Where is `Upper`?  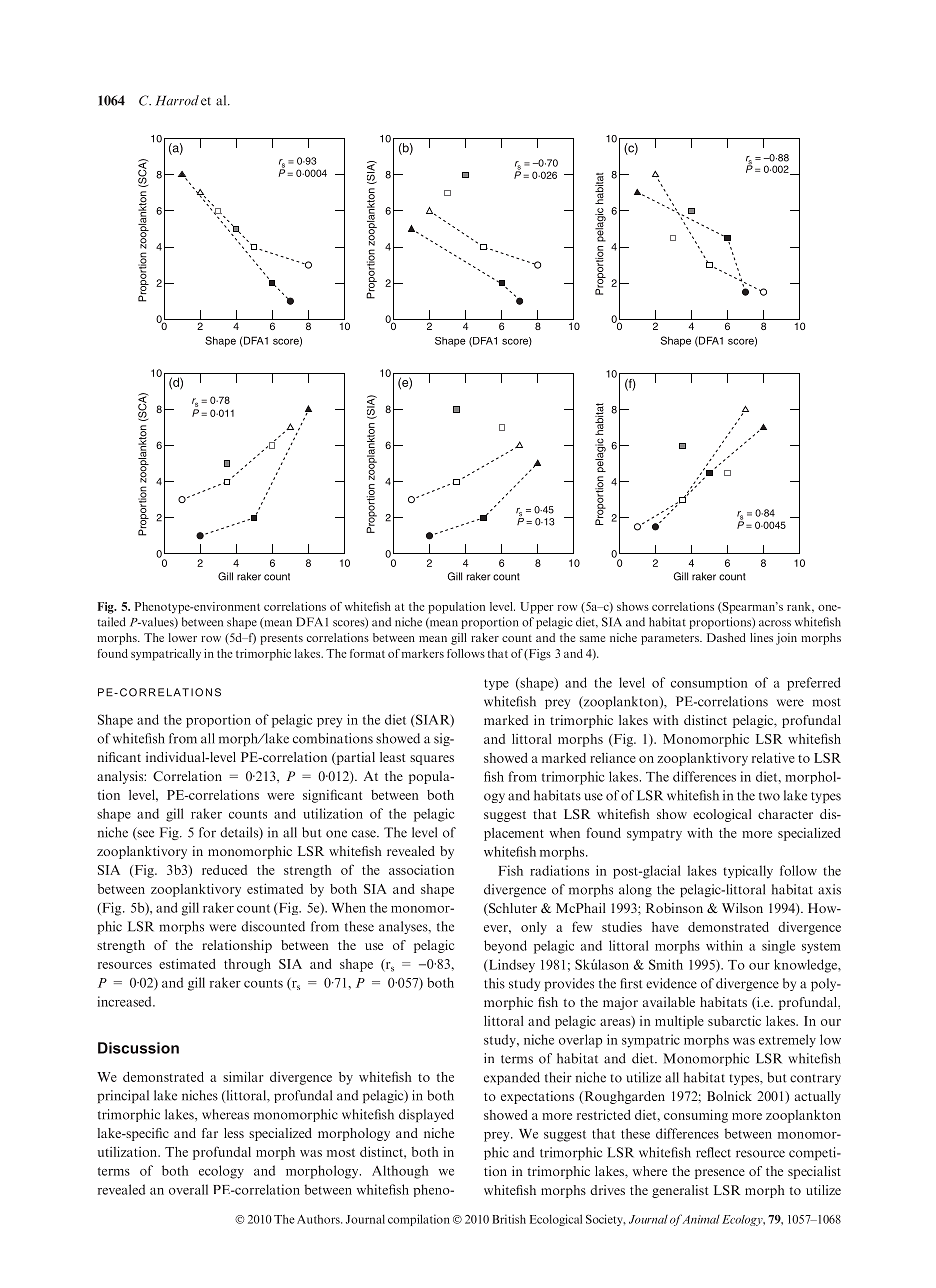 Upper is located at coordinates (537, 608).
